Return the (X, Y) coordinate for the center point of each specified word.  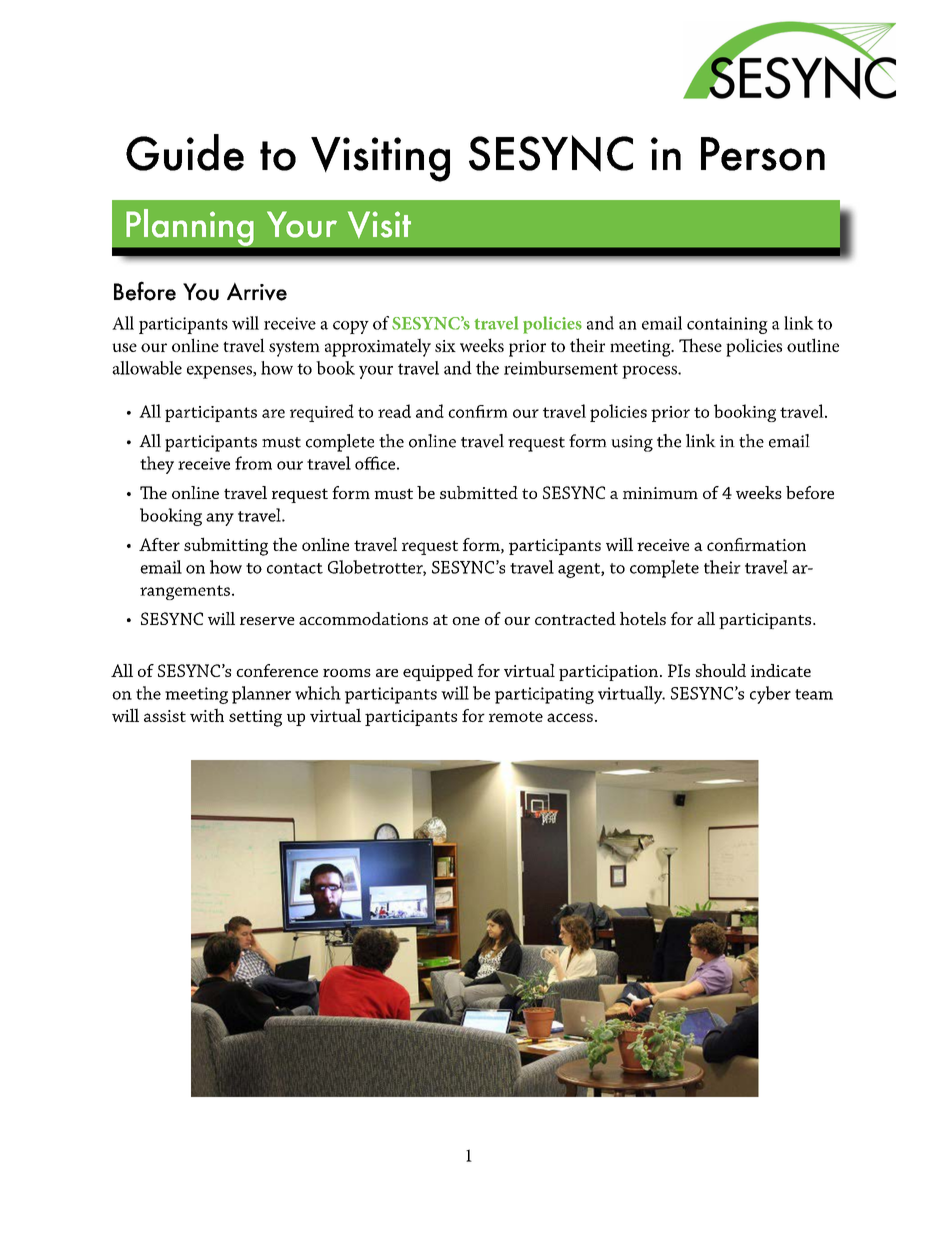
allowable (147, 368)
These (700, 345)
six (445, 346)
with (207, 715)
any (220, 519)
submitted (479, 492)
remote (516, 716)
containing (727, 325)
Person (763, 154)
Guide (185, 152)
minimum (660, 493)
